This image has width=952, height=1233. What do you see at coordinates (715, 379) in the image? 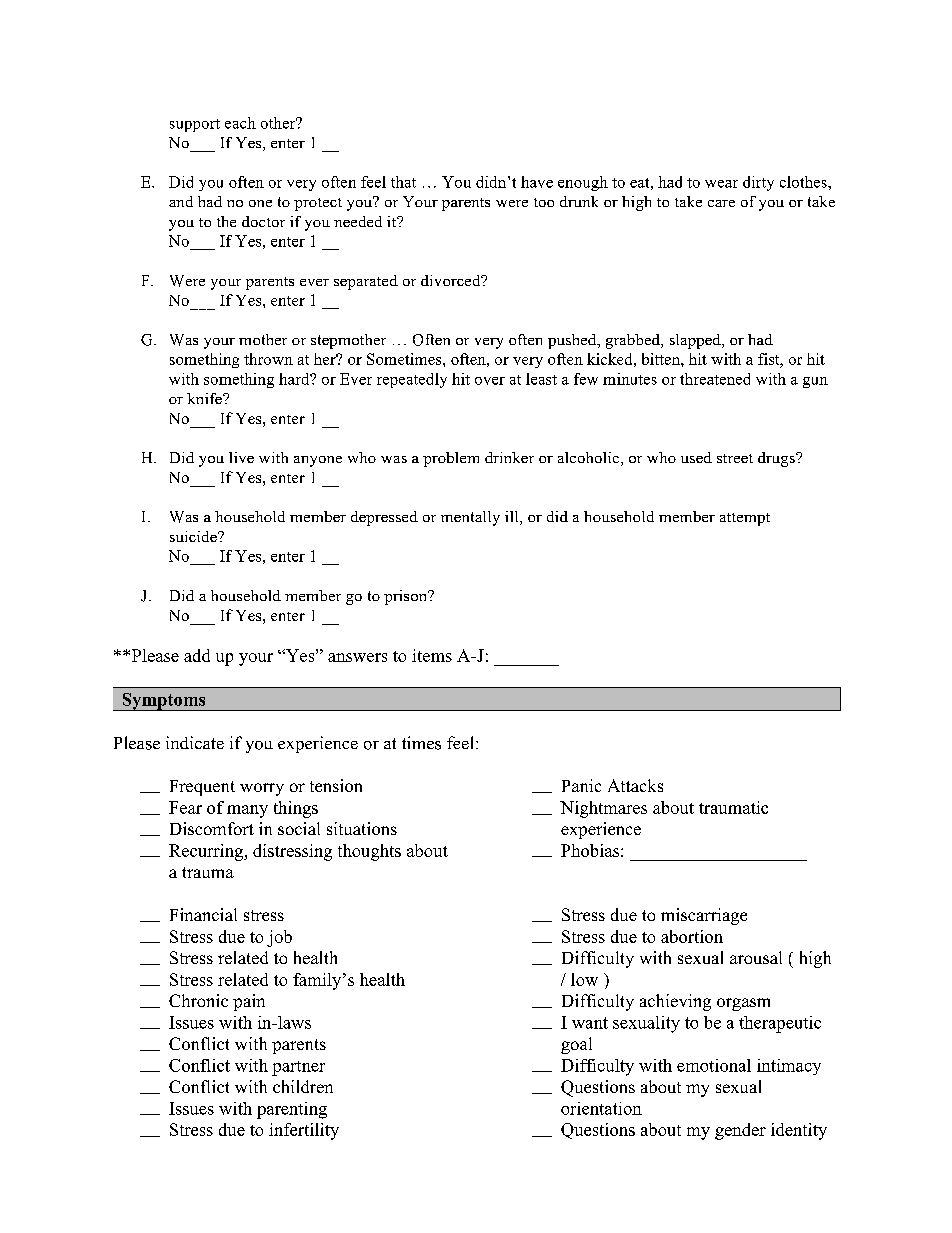
I see `threatened` at bounding box center [715, 379].
